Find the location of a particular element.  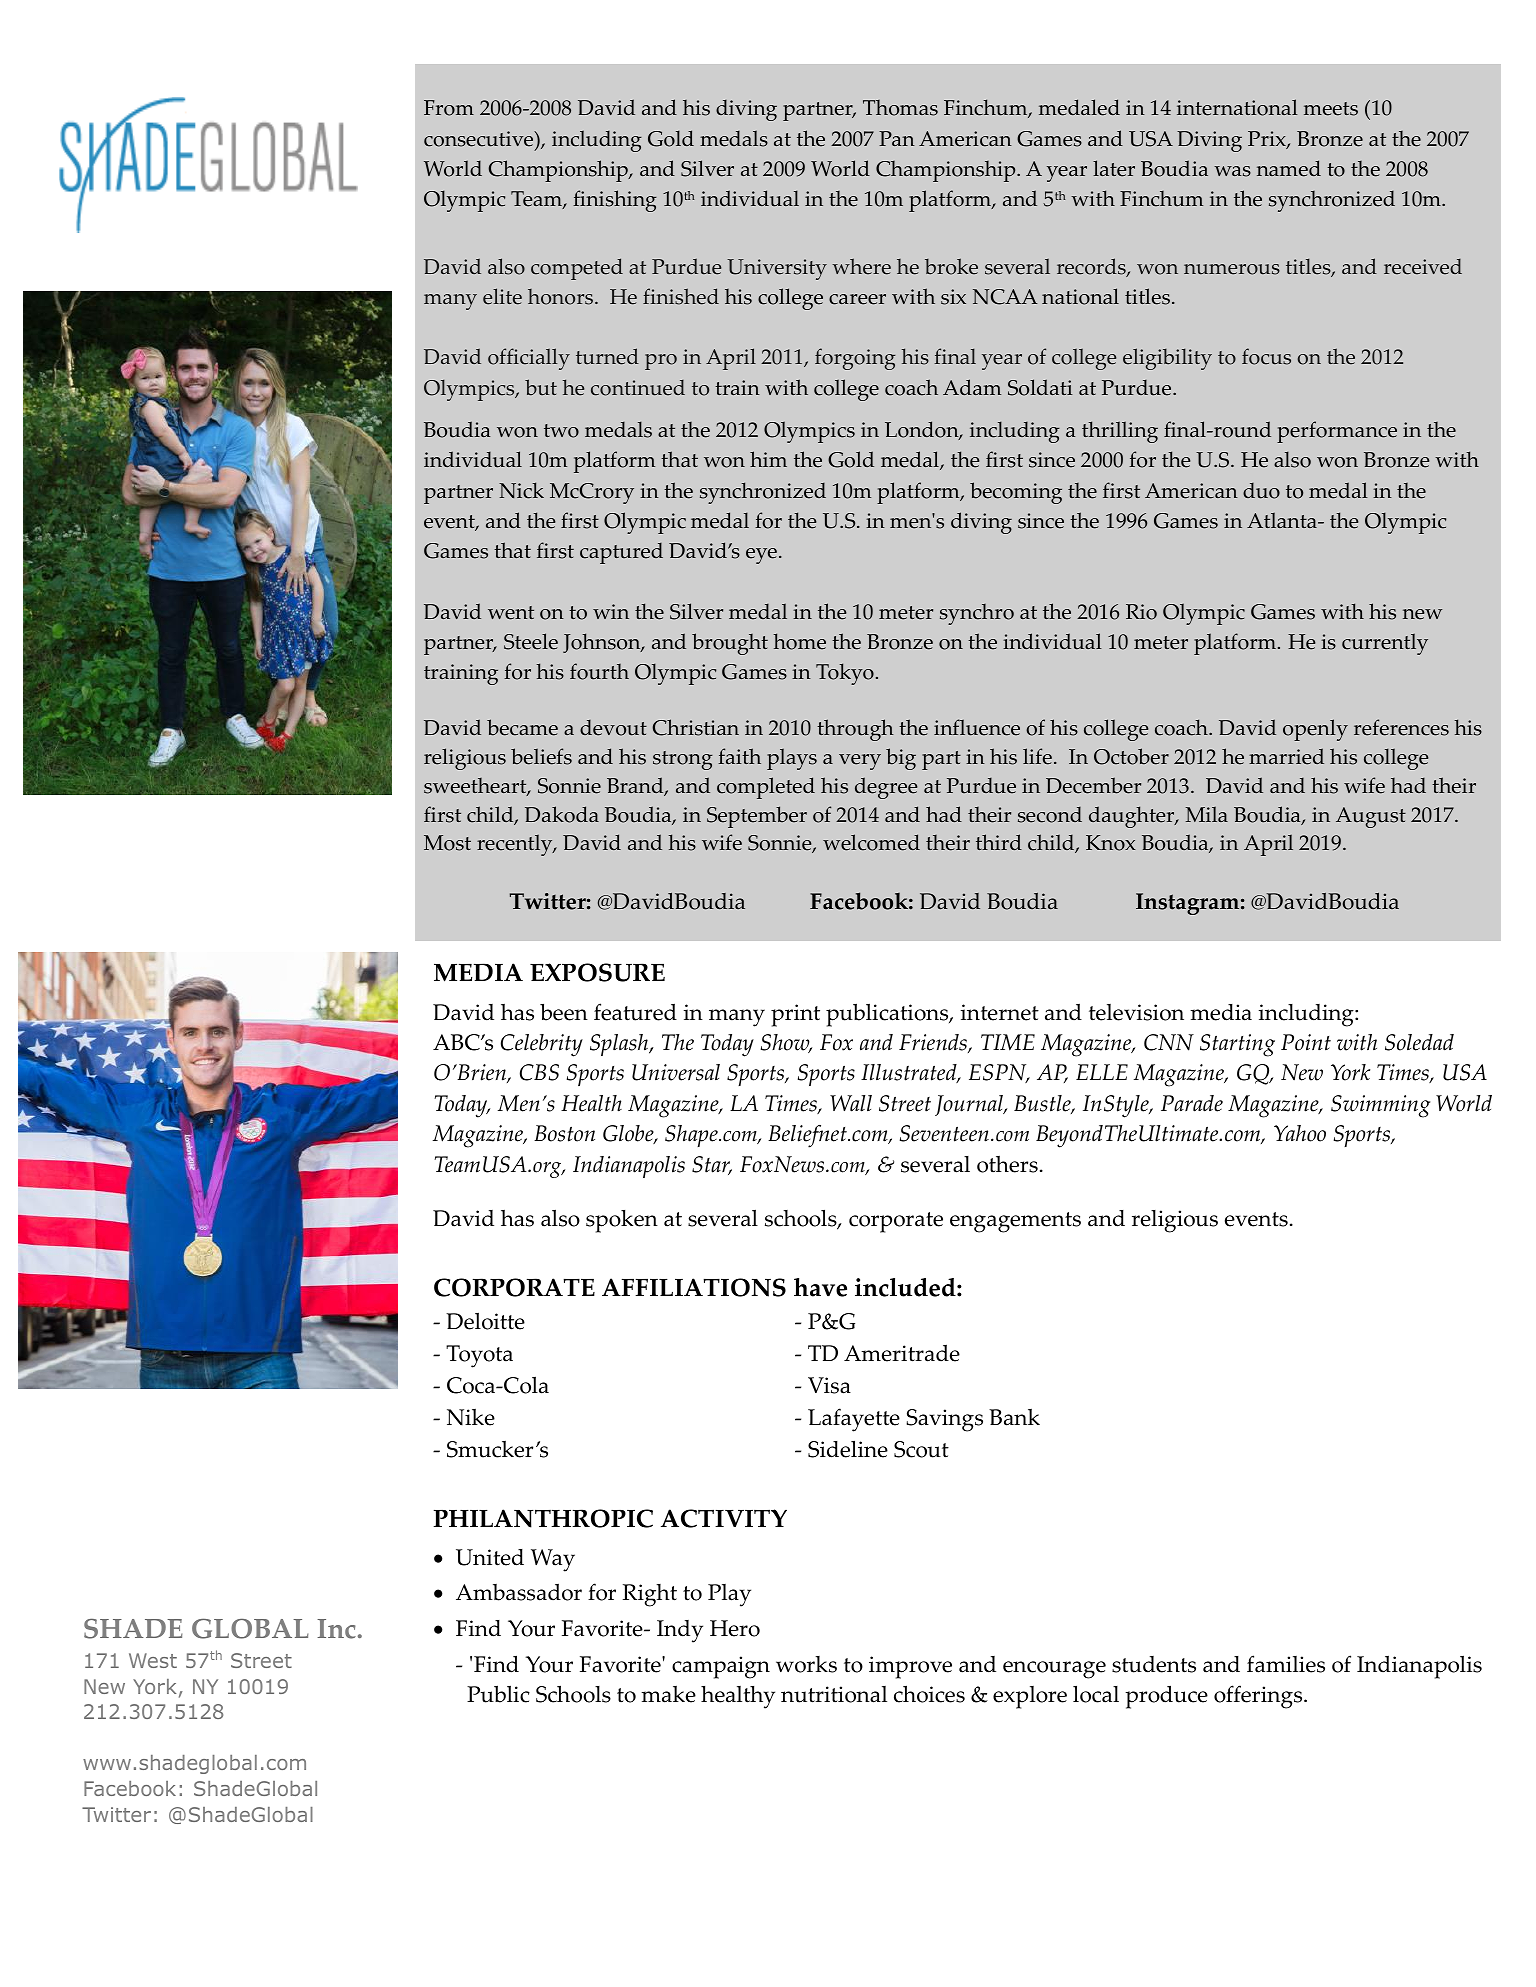

went is located at coordinates (511, 613).
